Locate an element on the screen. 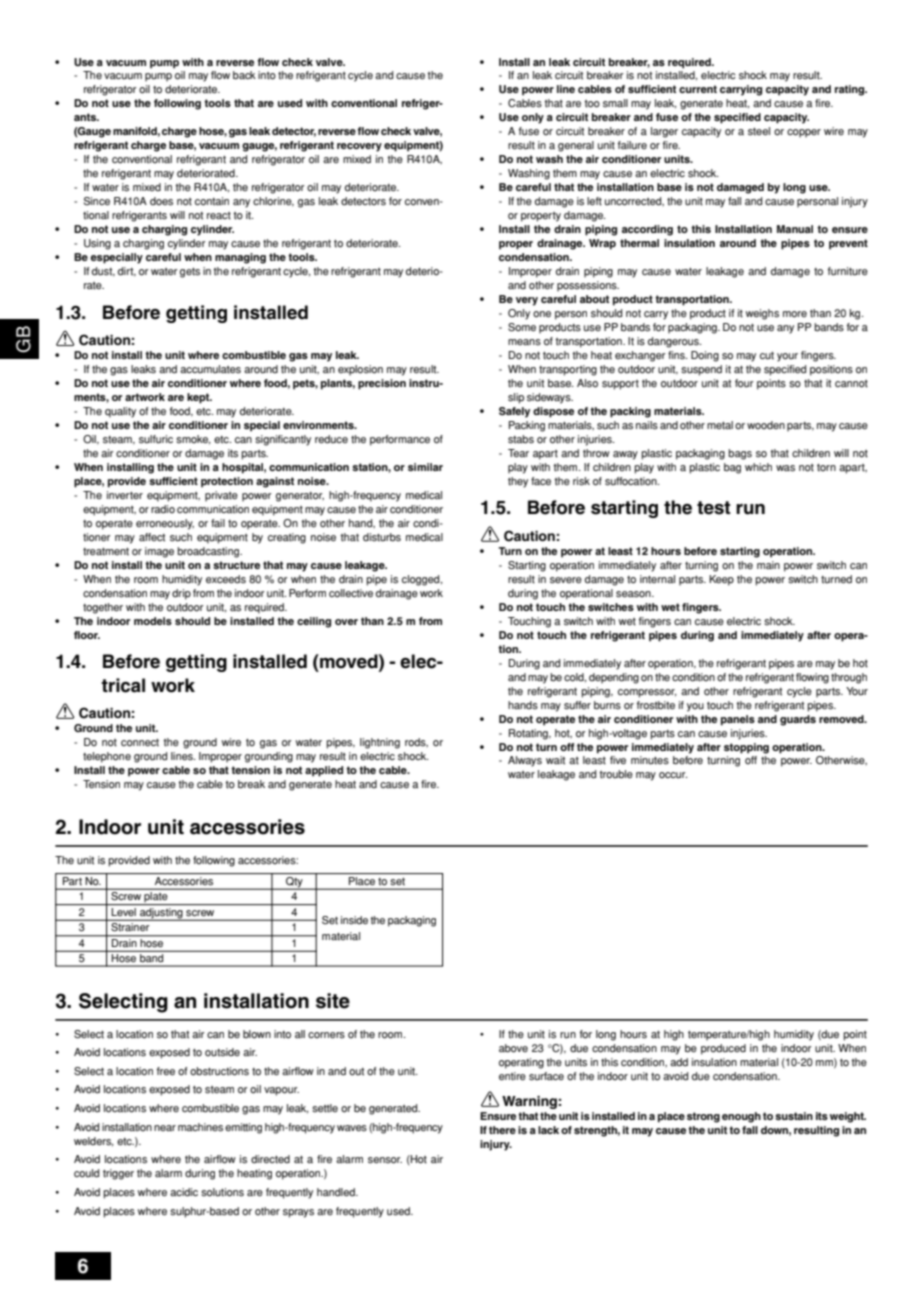  similar is located at coordinates (425, 467).
